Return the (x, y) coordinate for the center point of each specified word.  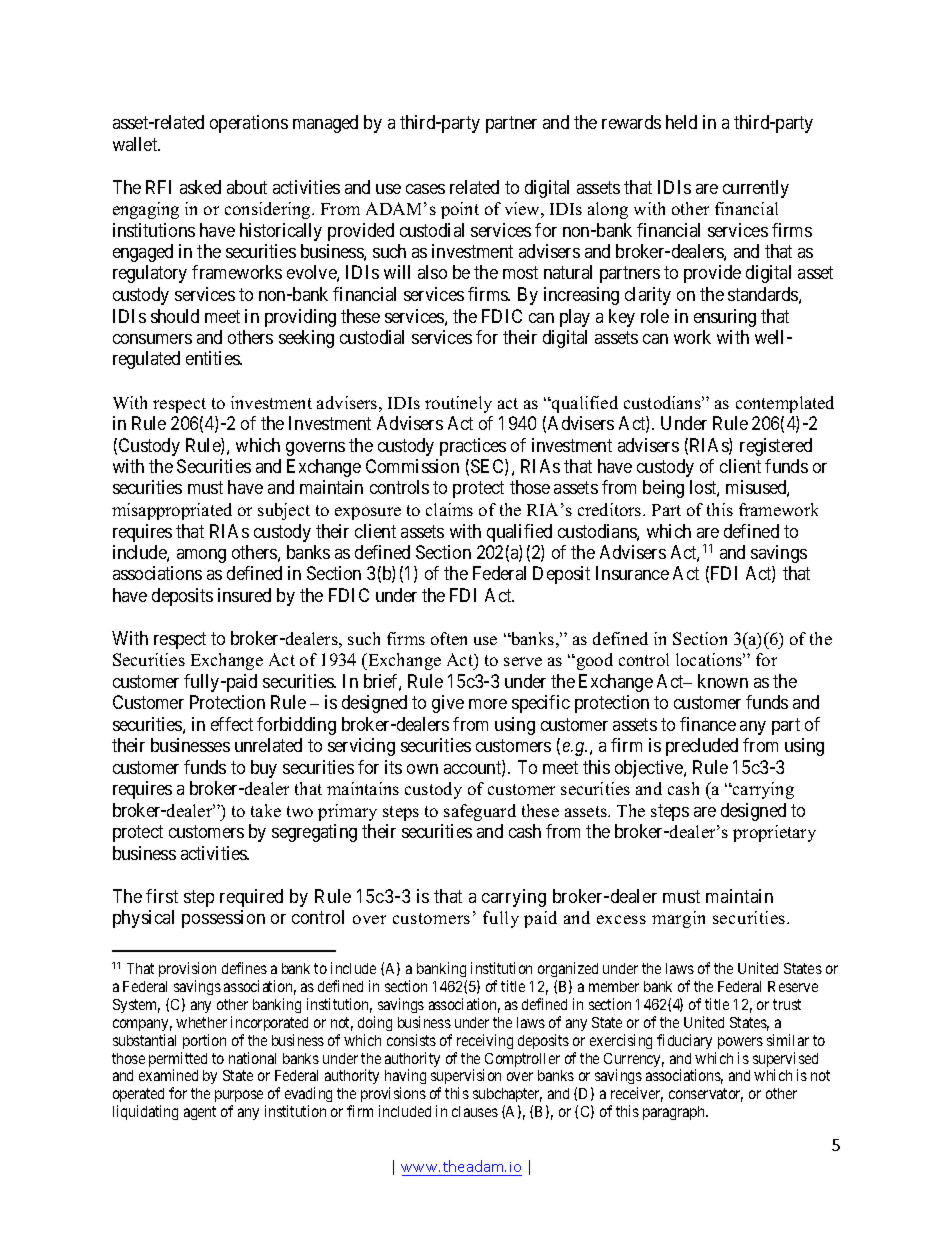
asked (200, 187)
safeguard (480, 812)
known (723, 681)
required (251, 898)
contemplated (785, 404)
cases (425, 189)
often (449, 638)
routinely (458, 404)
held (681, 122)
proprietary (774, 833)
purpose (240, 1098)
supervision (466, 1078)
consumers (152, 339)
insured (244, 595)
